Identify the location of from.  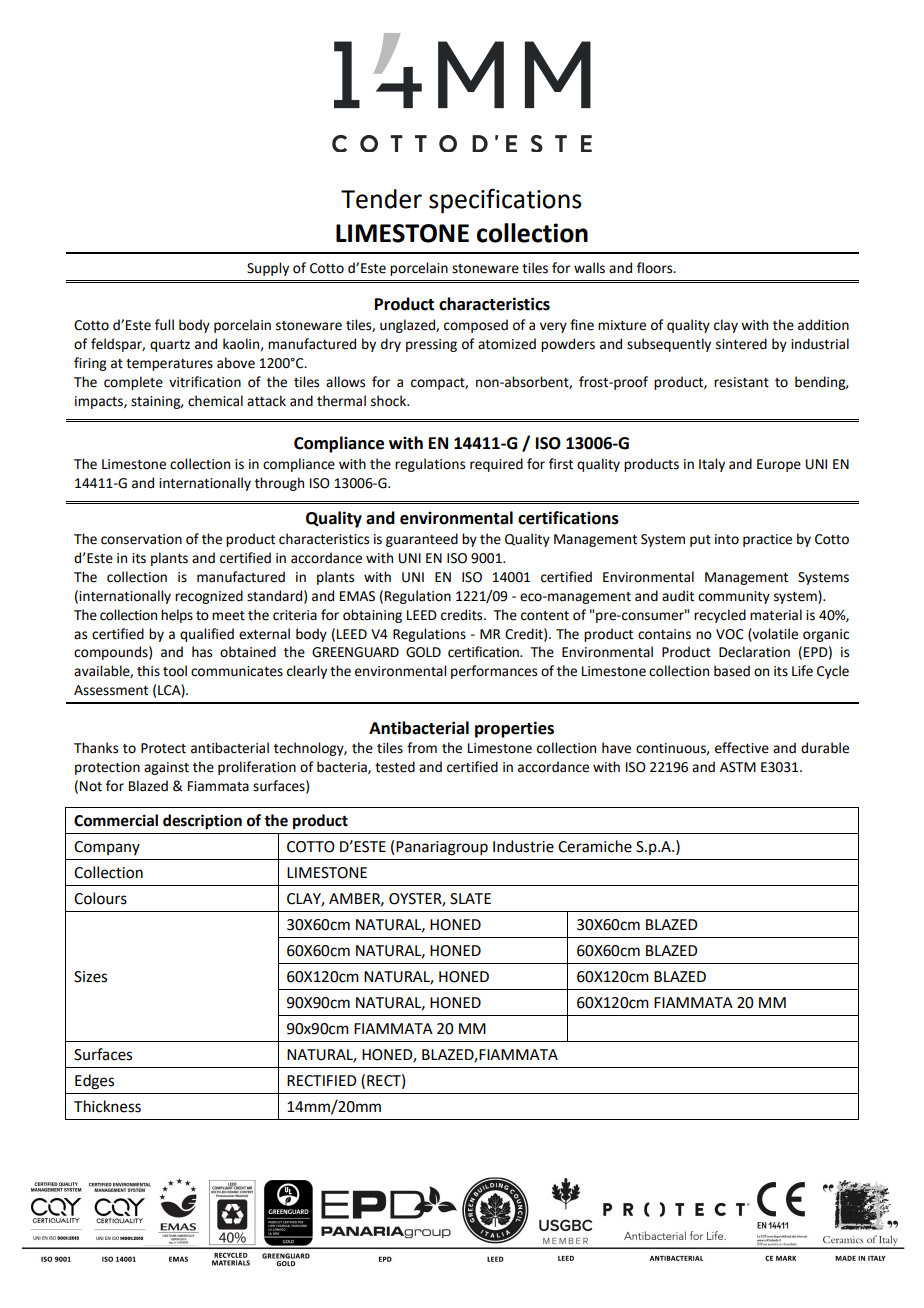
(422, 748).
